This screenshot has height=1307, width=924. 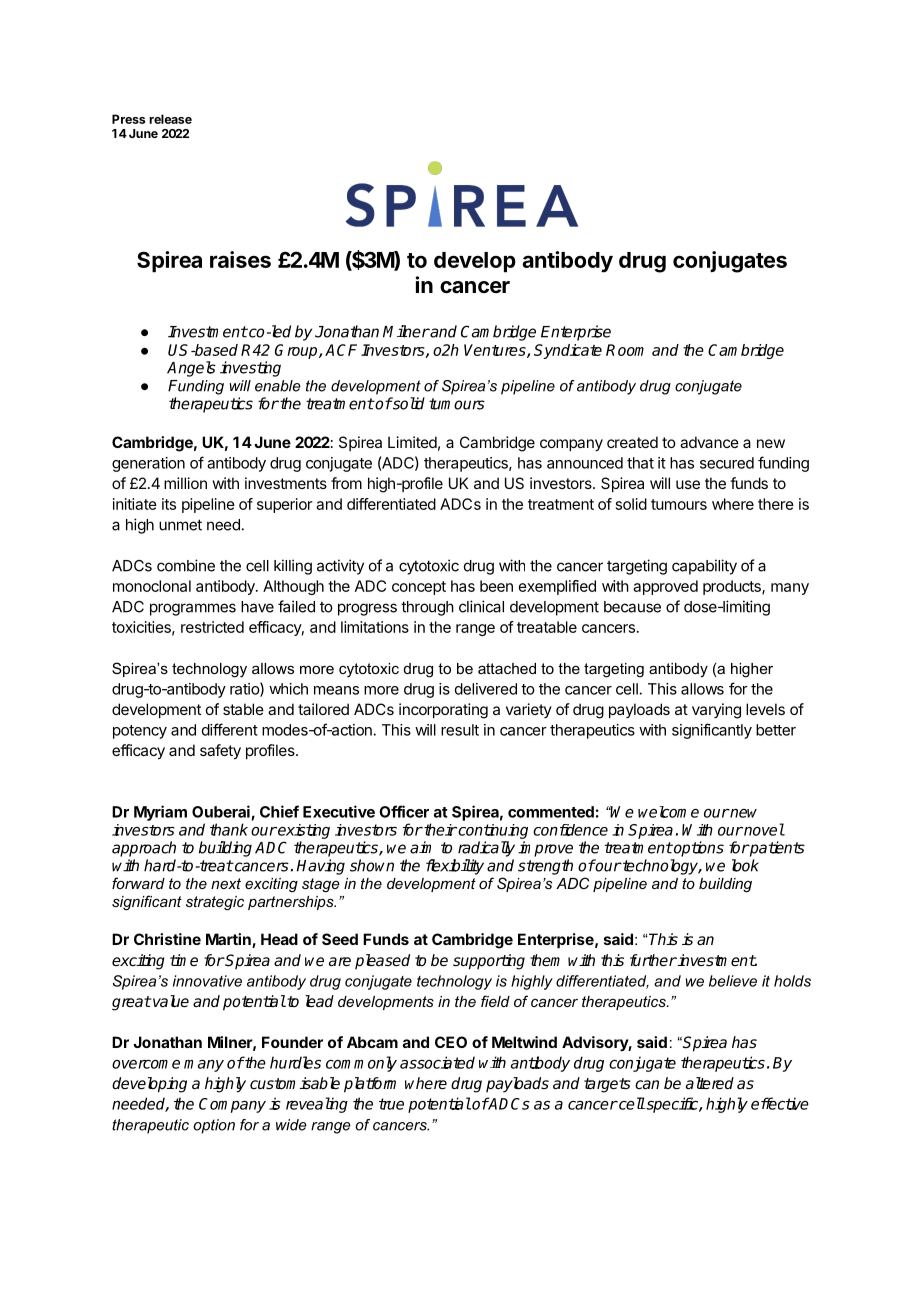 I want to click on Angels, so click(x=191, y=369).
